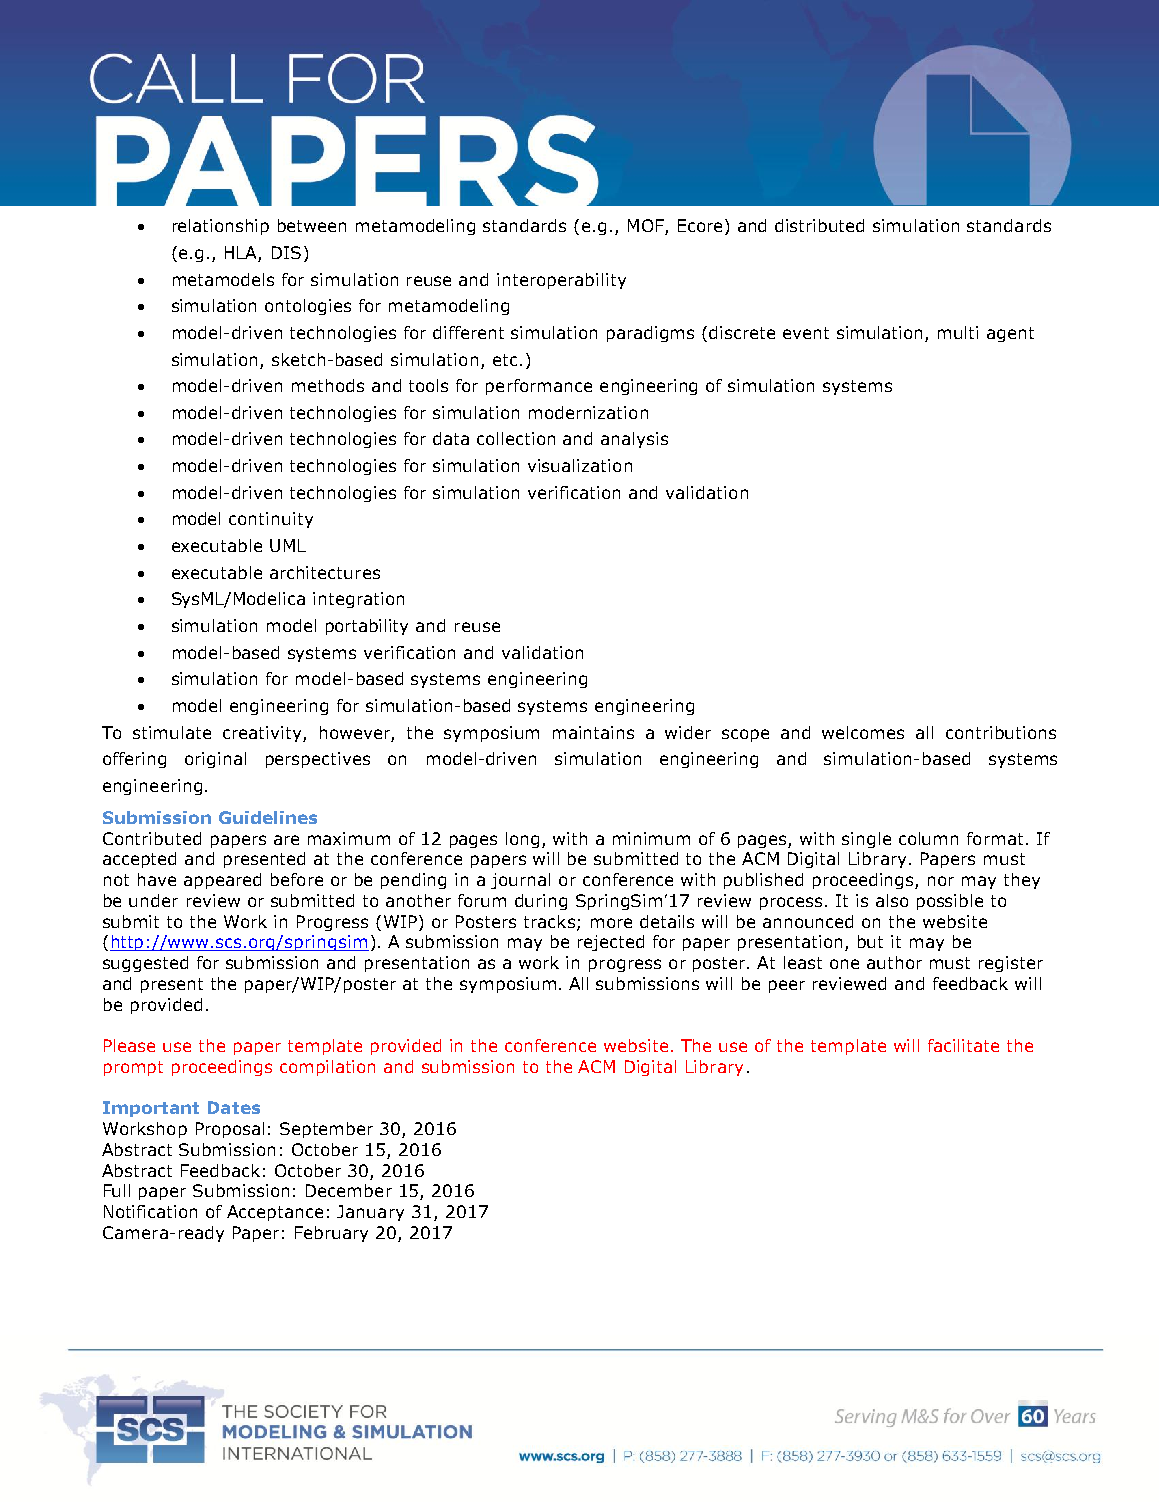 The width and height of the screenshot is (1160, 1502). What do you see at coordinates (370, 1213) in the screenshot?
I see `January` at bounding box center [370, 1213].
